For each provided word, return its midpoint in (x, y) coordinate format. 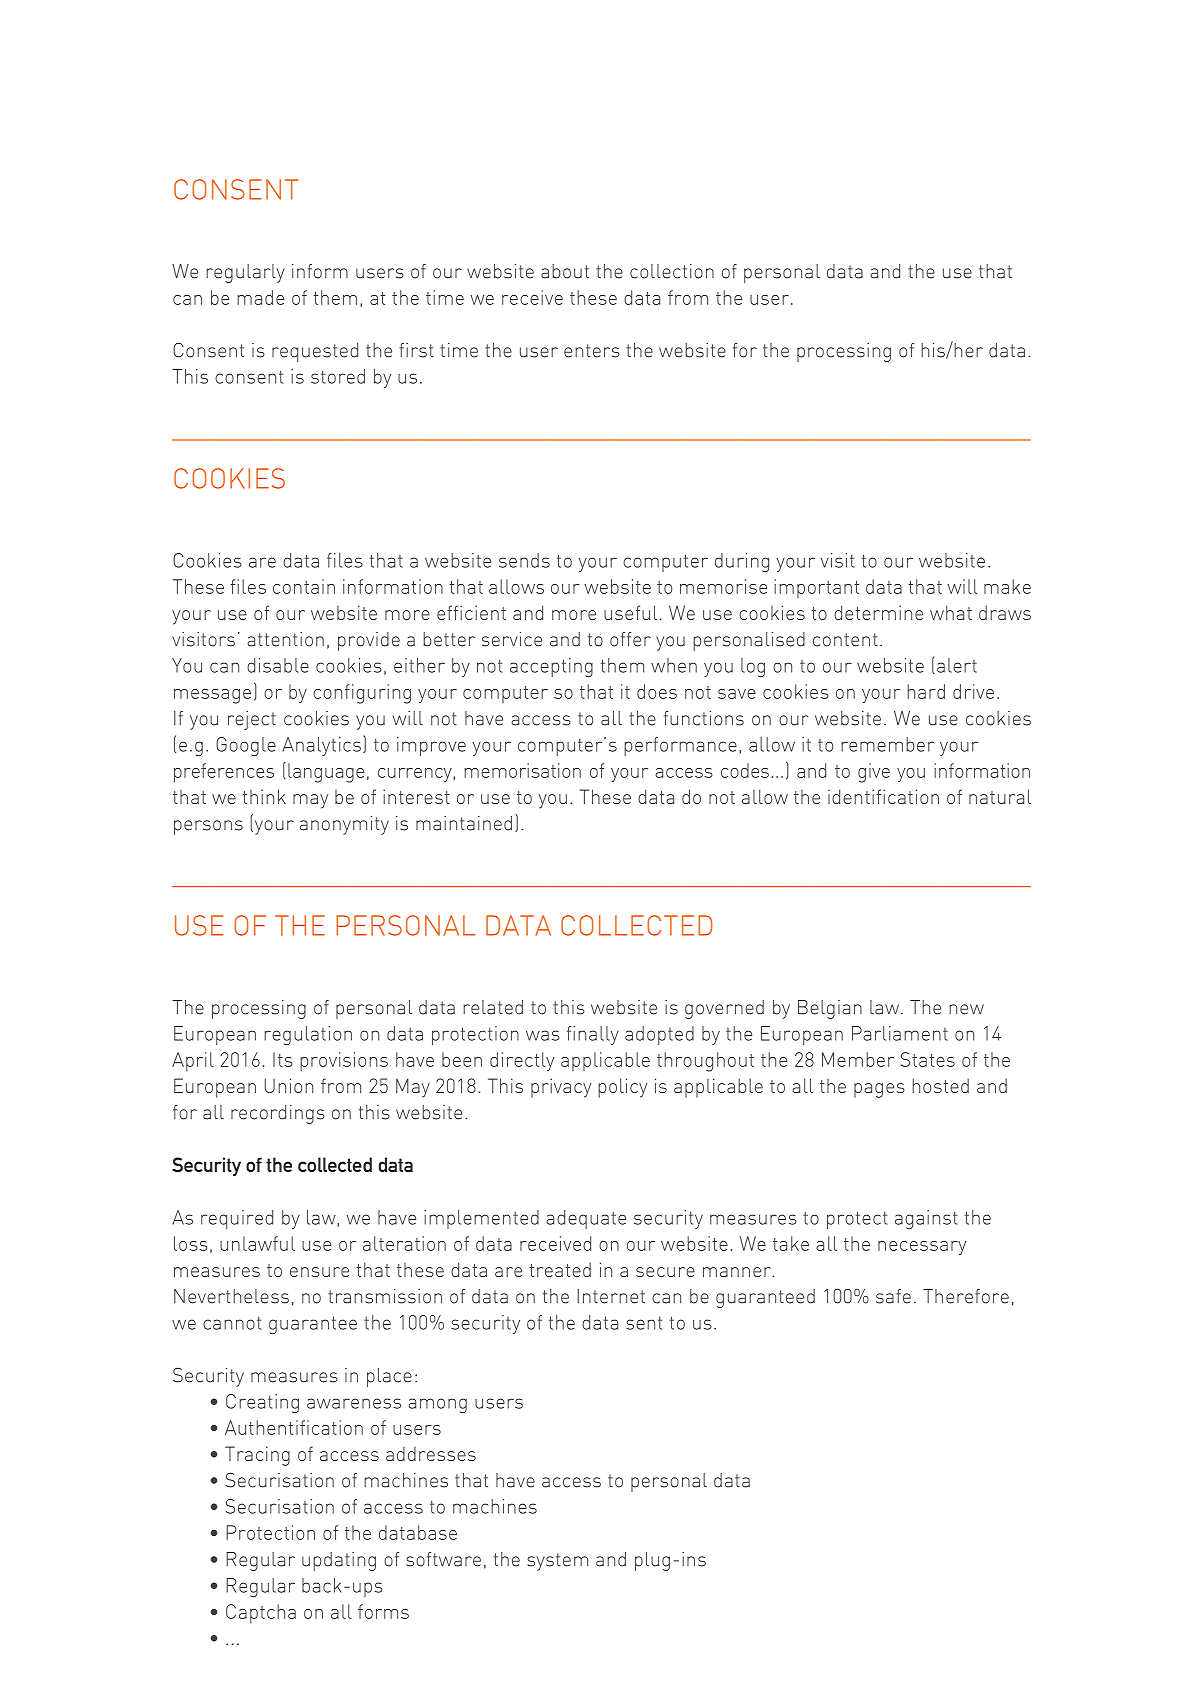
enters (592, 351)
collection (672, 271)
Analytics (321, 746)
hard (926, 691)
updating (339, 1561)
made (260, 297)
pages (879, 1090)
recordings (278, 1114)
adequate (586, 1219)
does (657, 691)
